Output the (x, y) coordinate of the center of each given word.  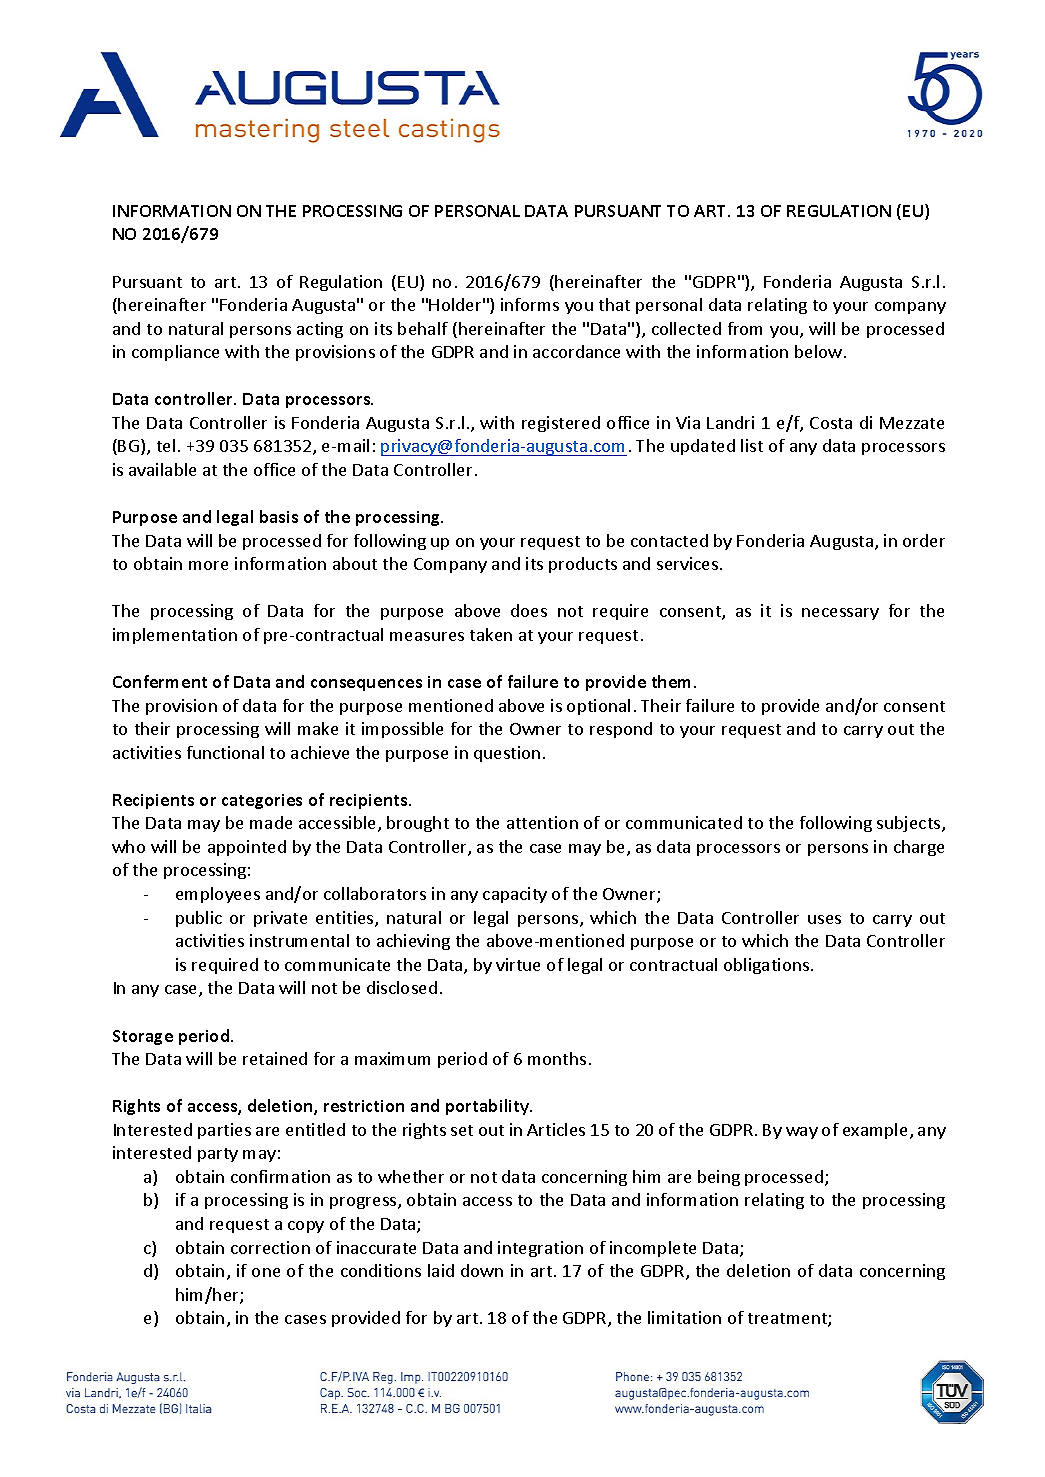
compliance (175, 353)
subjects (910, 824)
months (557, 1058)
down (482, 1270)
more (208, 565)
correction (270, 1247)
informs (530, 304)
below (820, 351)
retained (275, 1058)
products (583, 565)
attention (542, 822)
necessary (840, 614)
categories (262, 801)
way (802, 1133)
